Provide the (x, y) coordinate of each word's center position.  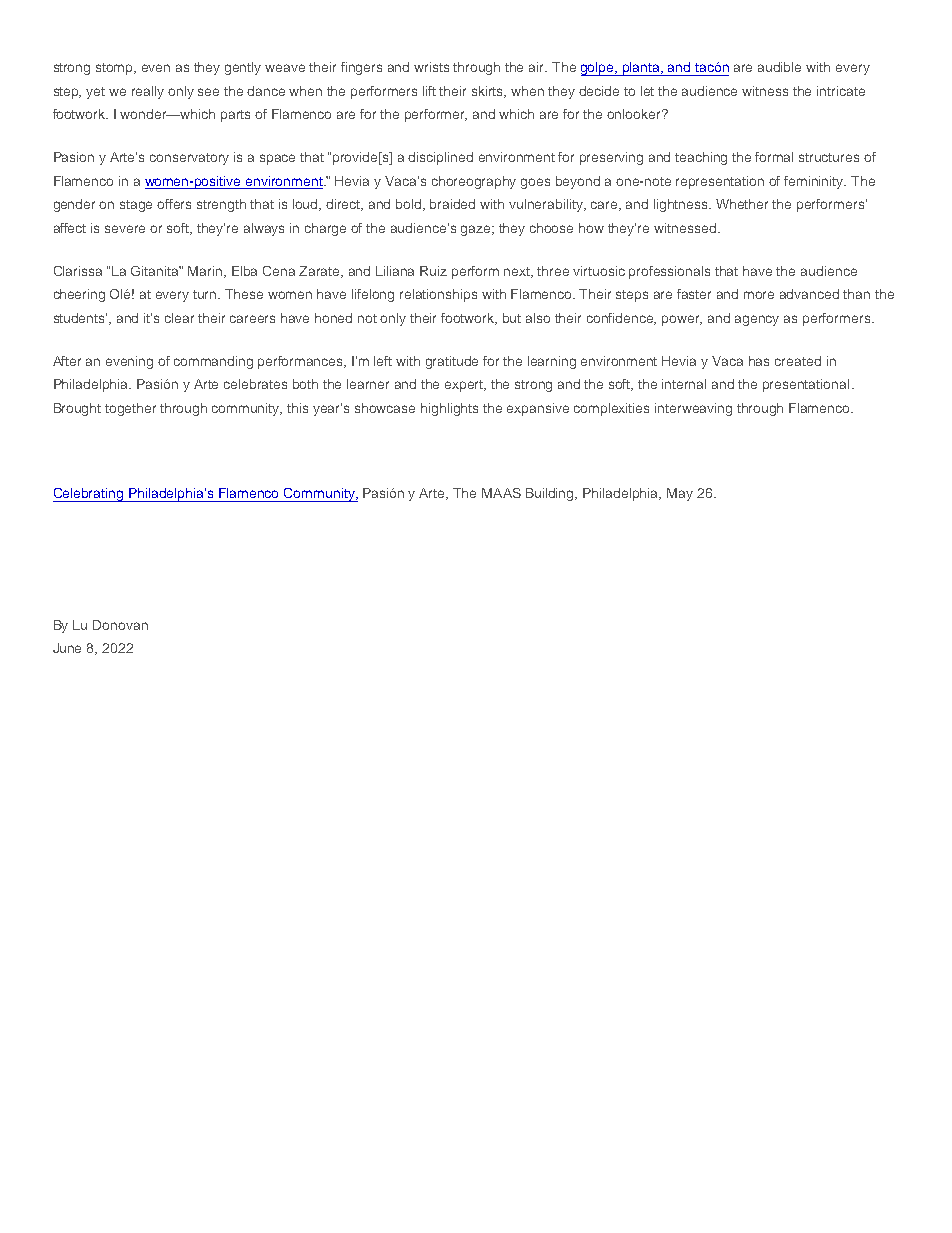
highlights (449, 409)
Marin (206, 272)
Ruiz (433, 271)
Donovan (120, 625)
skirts (489, 92)
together (130, 409)
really (148, 92)
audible (779, 67)
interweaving (693, 409)
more (759, 295)
